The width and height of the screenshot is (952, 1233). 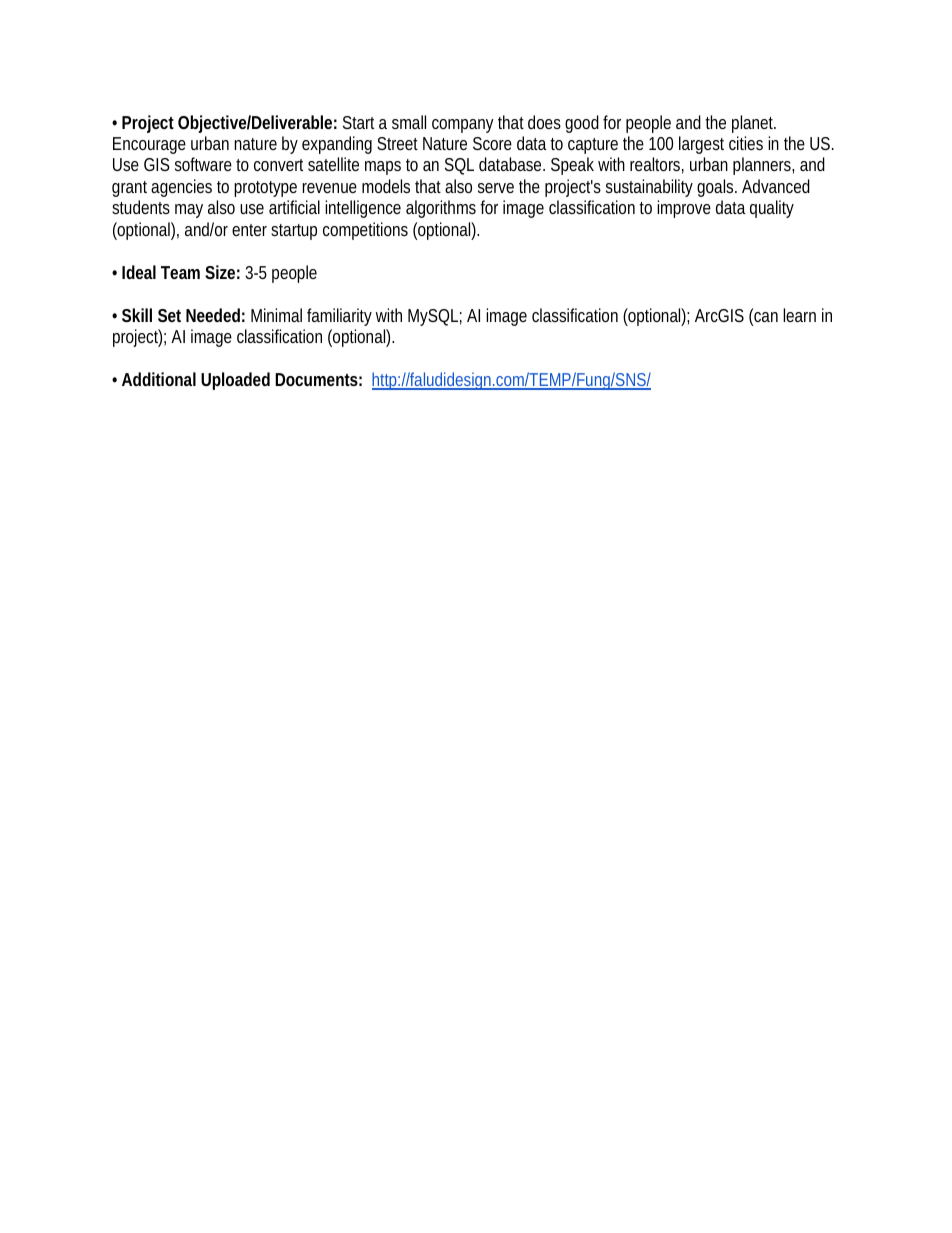 I want to click on Encourage, so click(x=149, y=145).
